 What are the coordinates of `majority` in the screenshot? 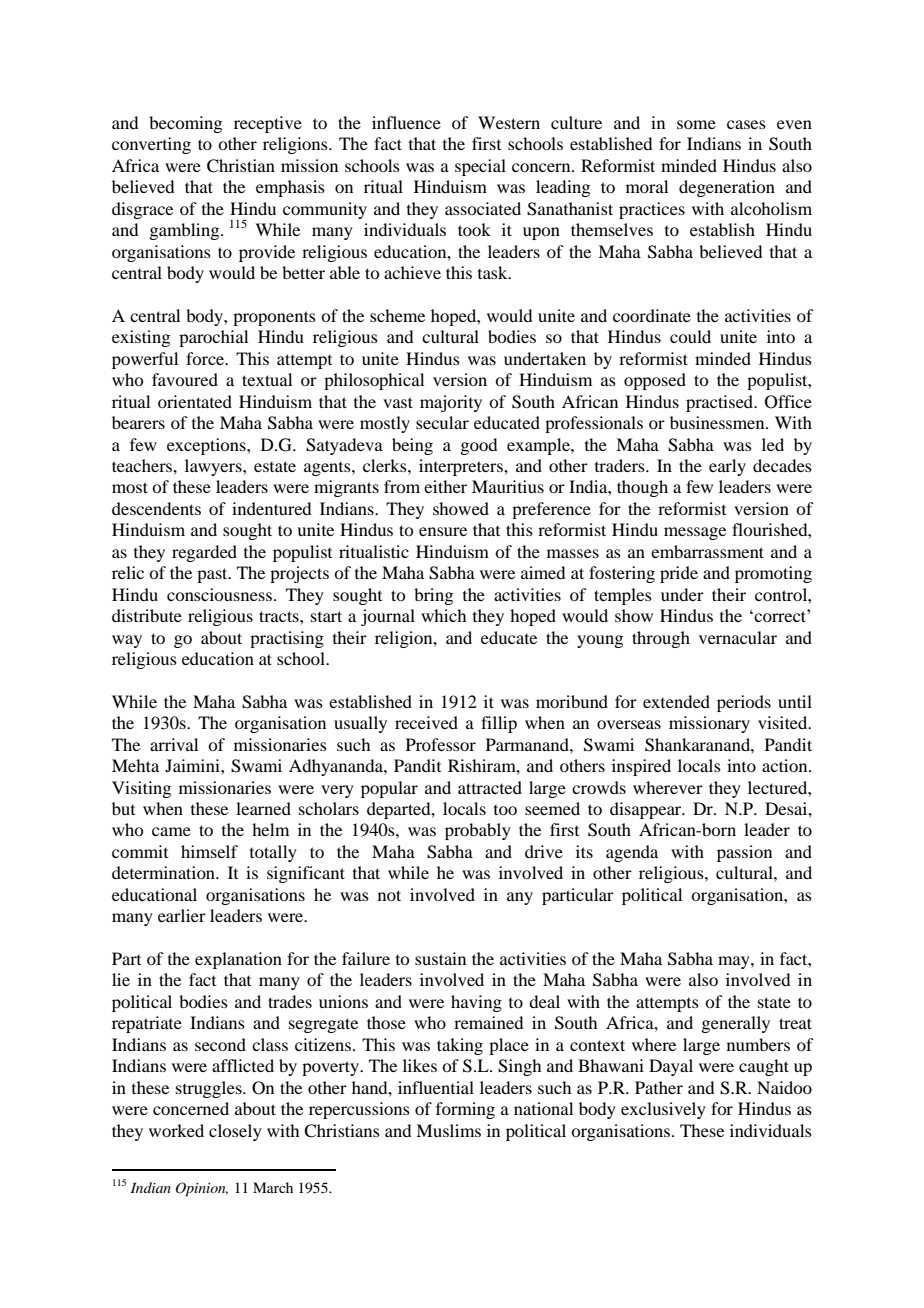 It's located at (451, 403).
